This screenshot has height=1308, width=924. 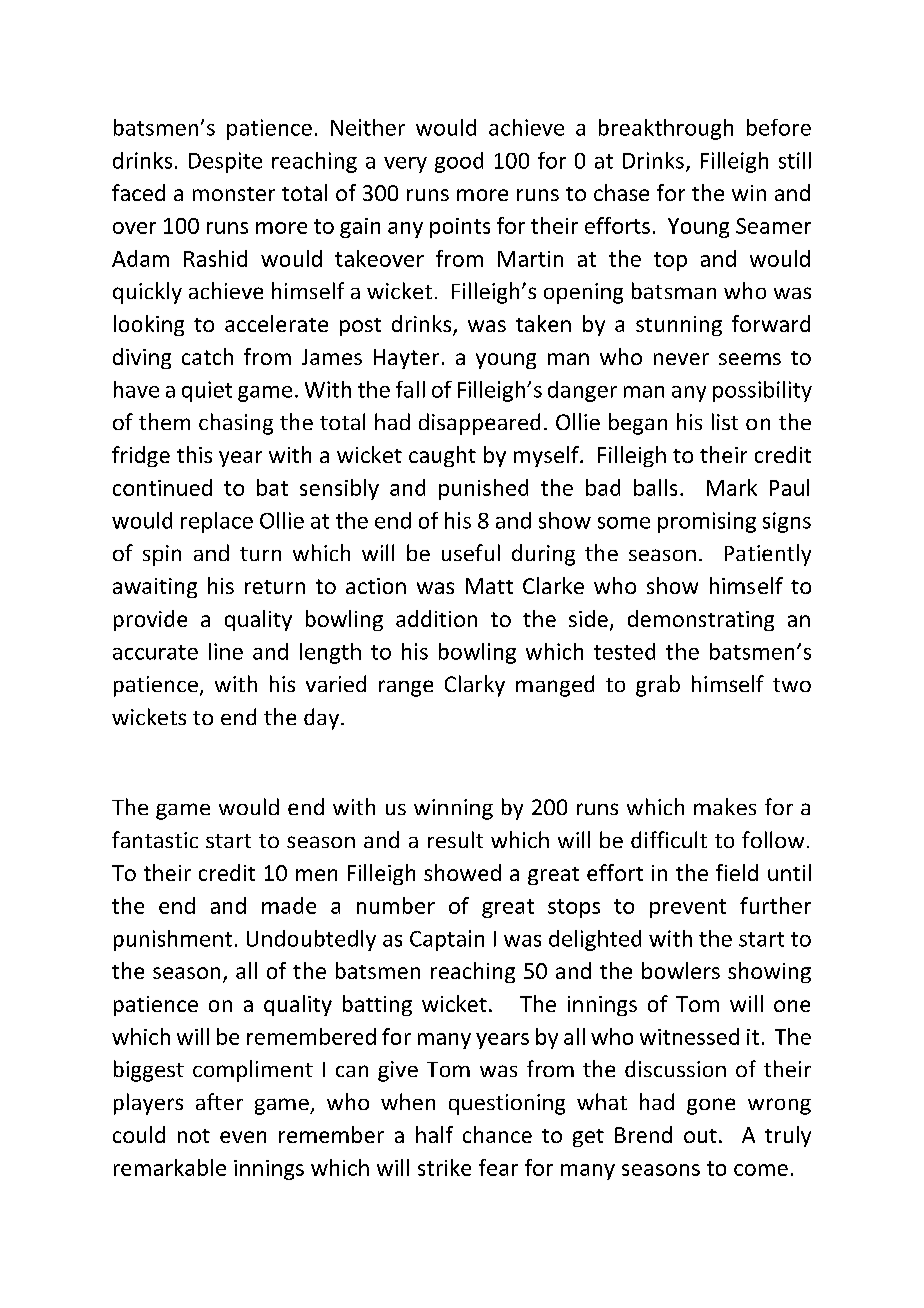 What do you see at coordinates (194, 454) in the screenshot?
I see `this` at bounding box center [194, 454].
